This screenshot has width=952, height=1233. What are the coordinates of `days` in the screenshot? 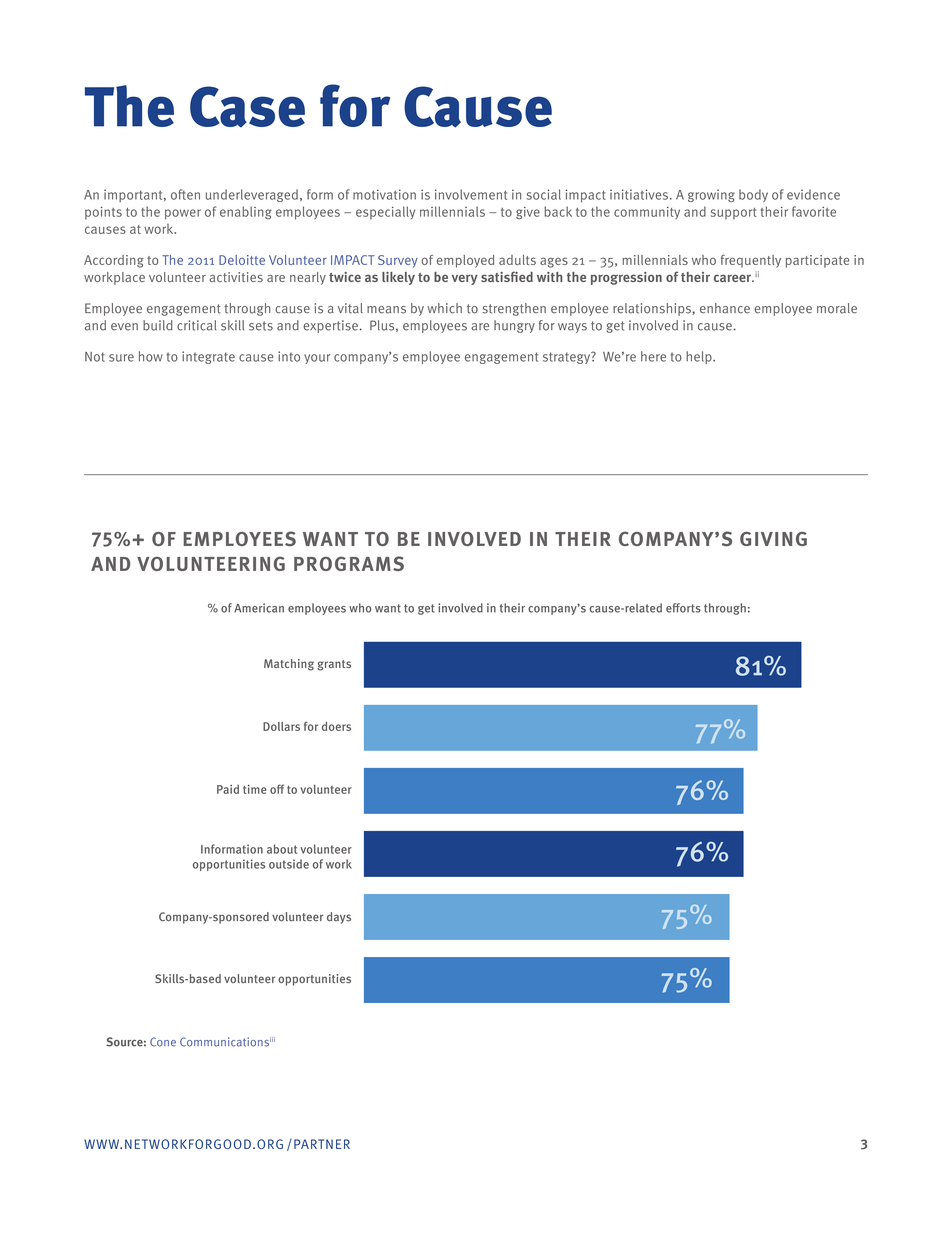 It's located at (339, 918).
